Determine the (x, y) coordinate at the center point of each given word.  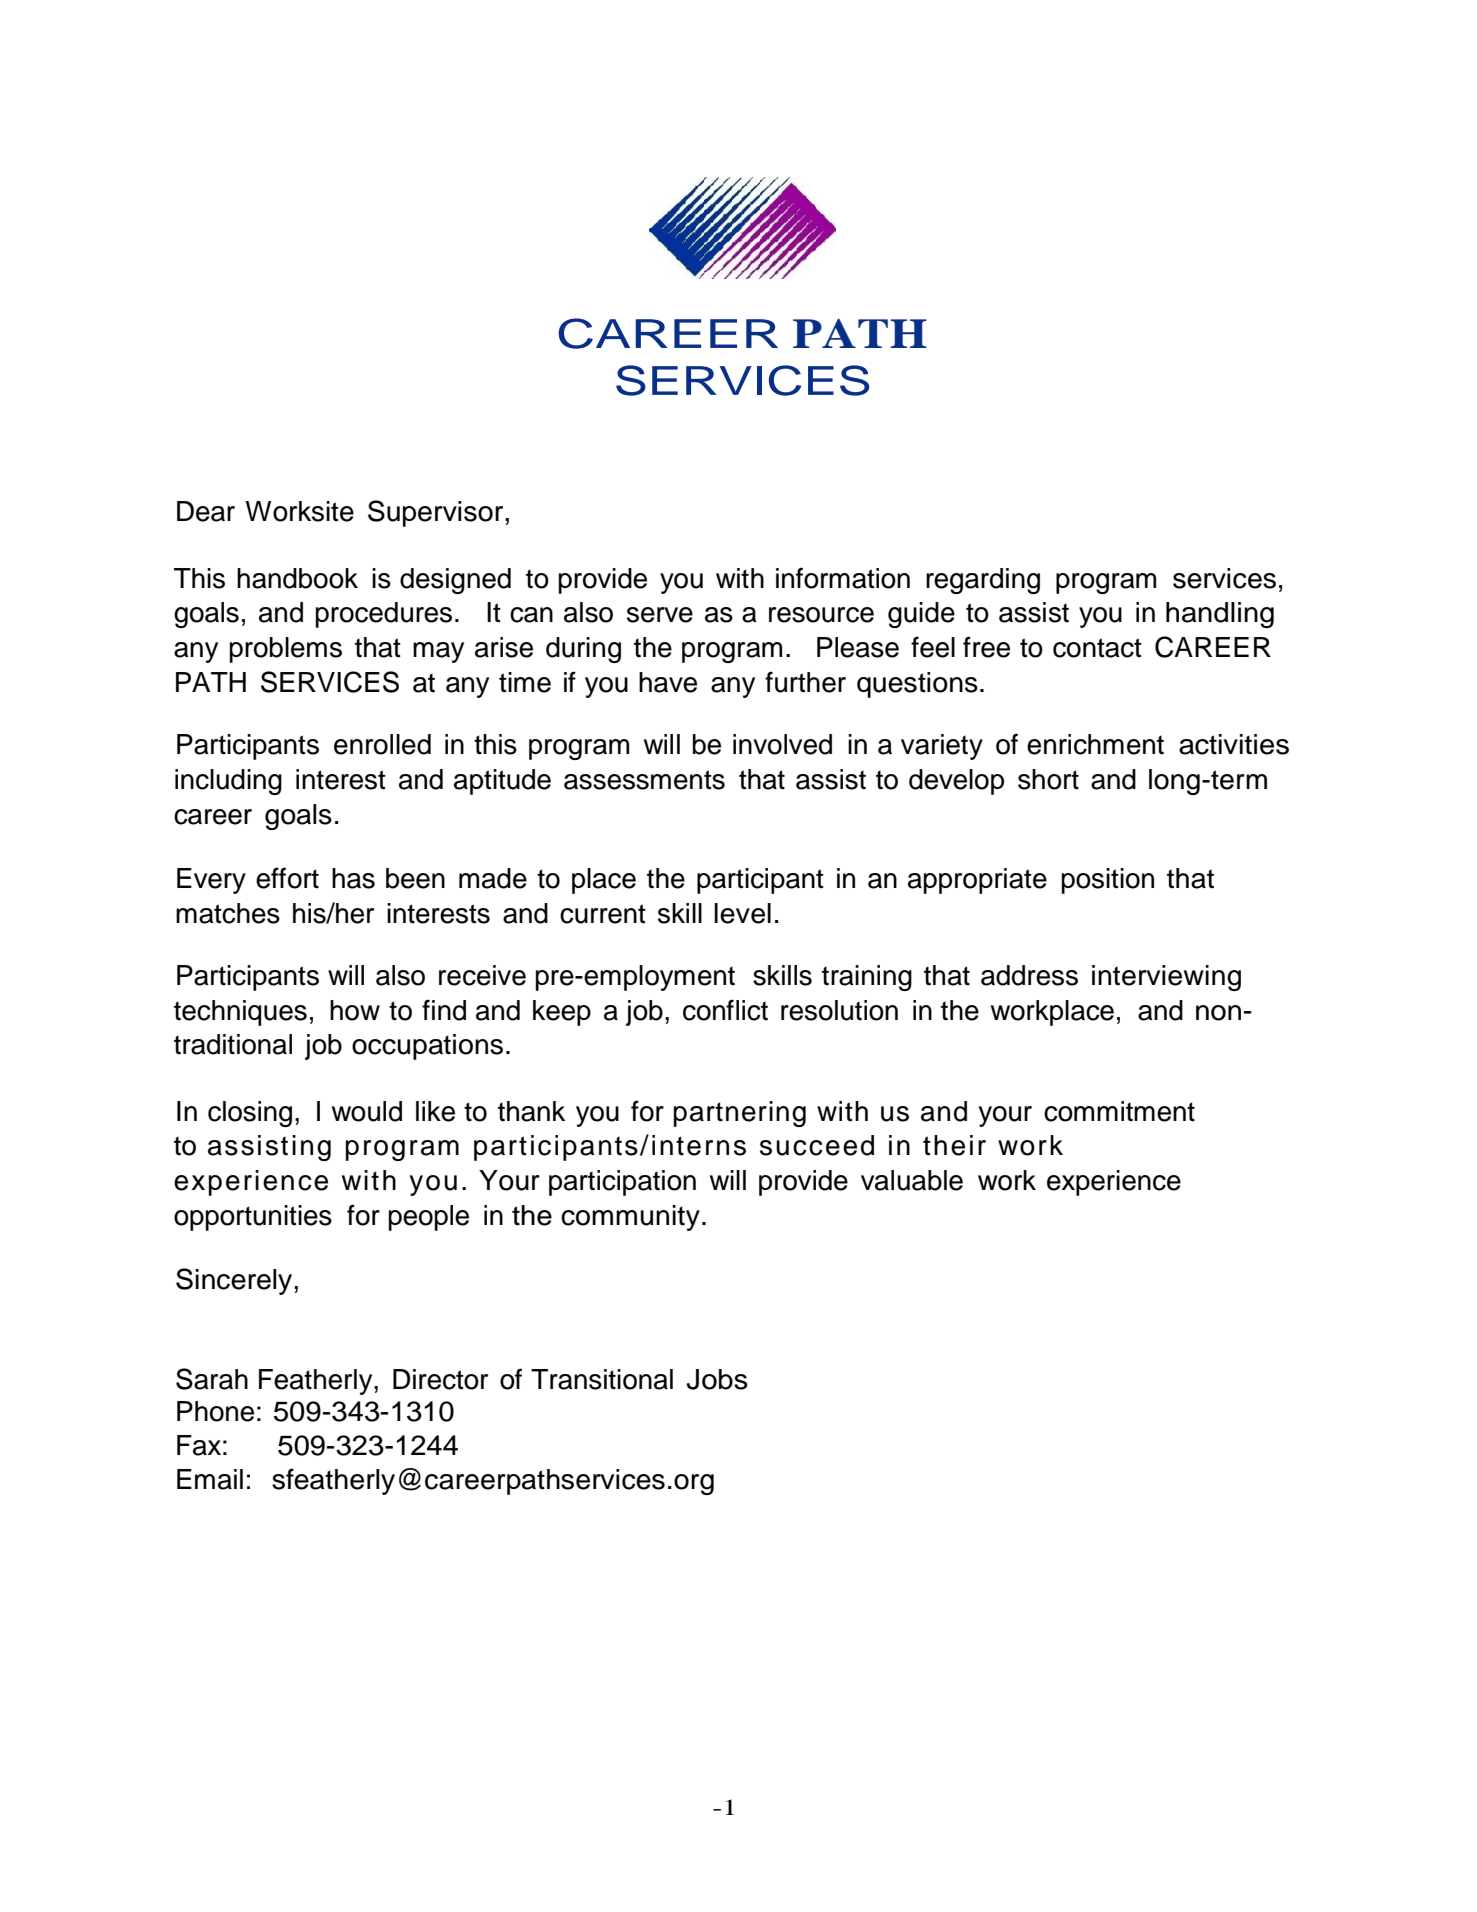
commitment (1119, 1111)
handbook (297, 578)
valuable (912, 1180)
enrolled (382, 744)
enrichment (1095, 744)
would (367, 1111)
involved (782, 744)
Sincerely (235, 1281)
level (742, 913)
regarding (983, 581)
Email (210, 1479)
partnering (740, 1114)
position (1108, 881)
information (843, 578)
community (630, 1218)
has (353, 878)
